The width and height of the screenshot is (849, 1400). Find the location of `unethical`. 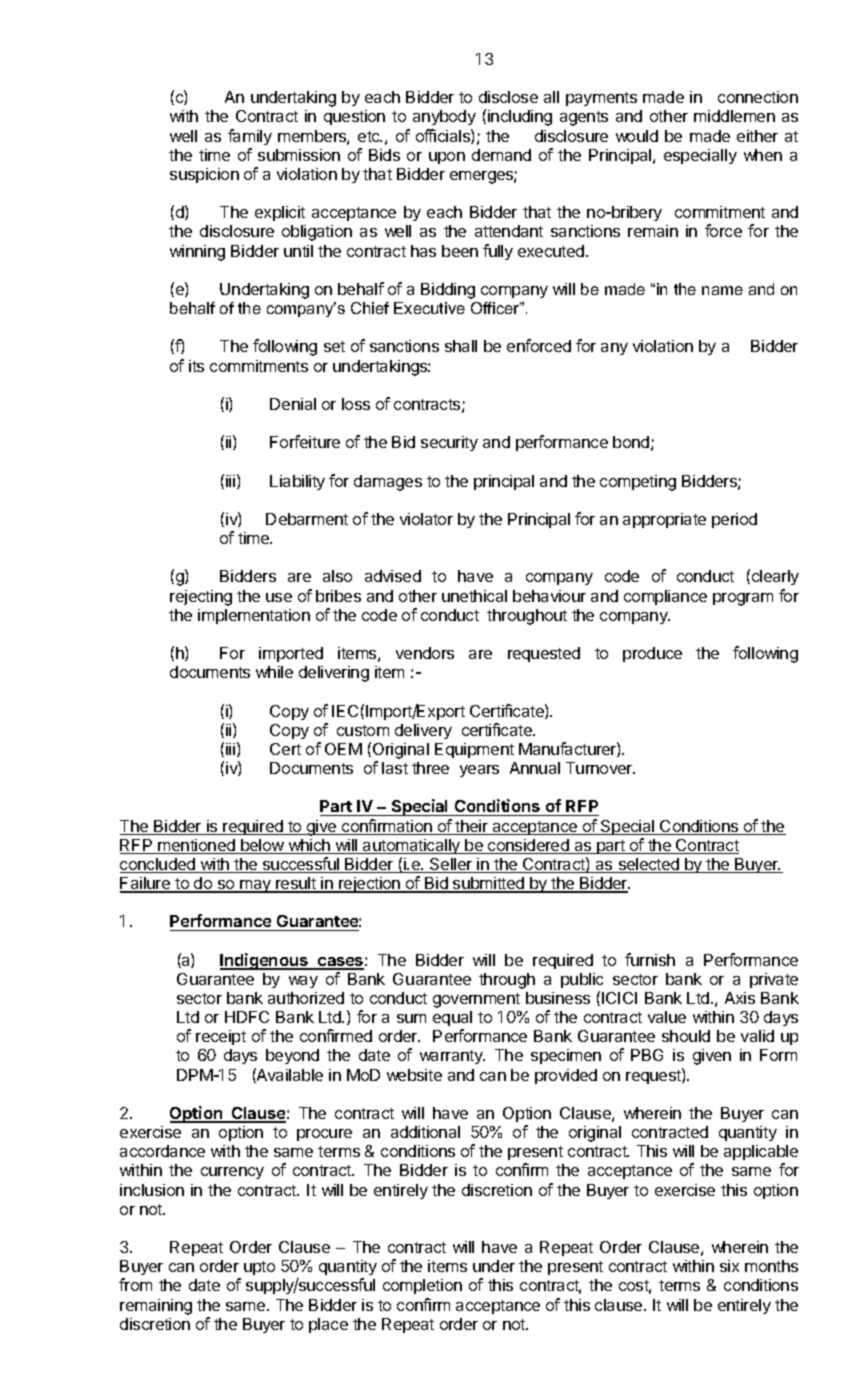

unethical is located at coordinates (474, 596).
